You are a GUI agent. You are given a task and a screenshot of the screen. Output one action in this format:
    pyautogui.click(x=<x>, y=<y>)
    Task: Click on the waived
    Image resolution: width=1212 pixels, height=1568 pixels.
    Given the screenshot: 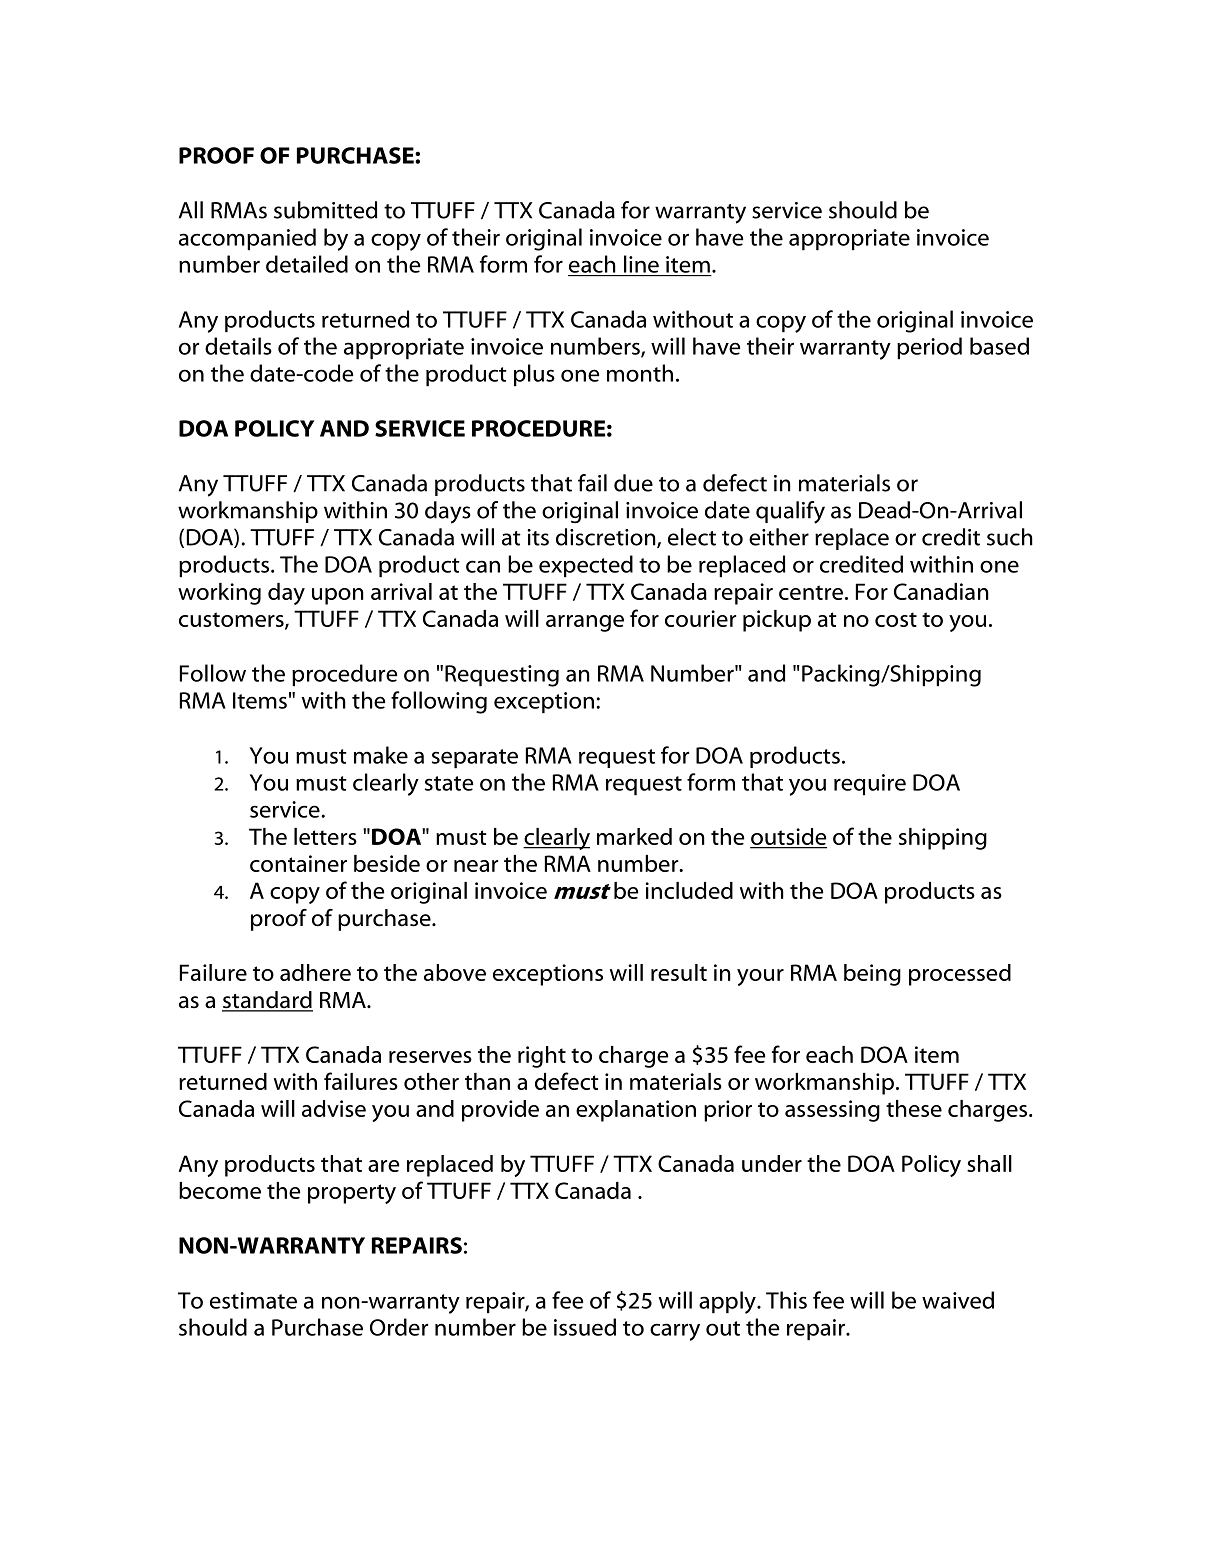 What is the action you would take?
    pyautogui.click(x=958, y=1300)
